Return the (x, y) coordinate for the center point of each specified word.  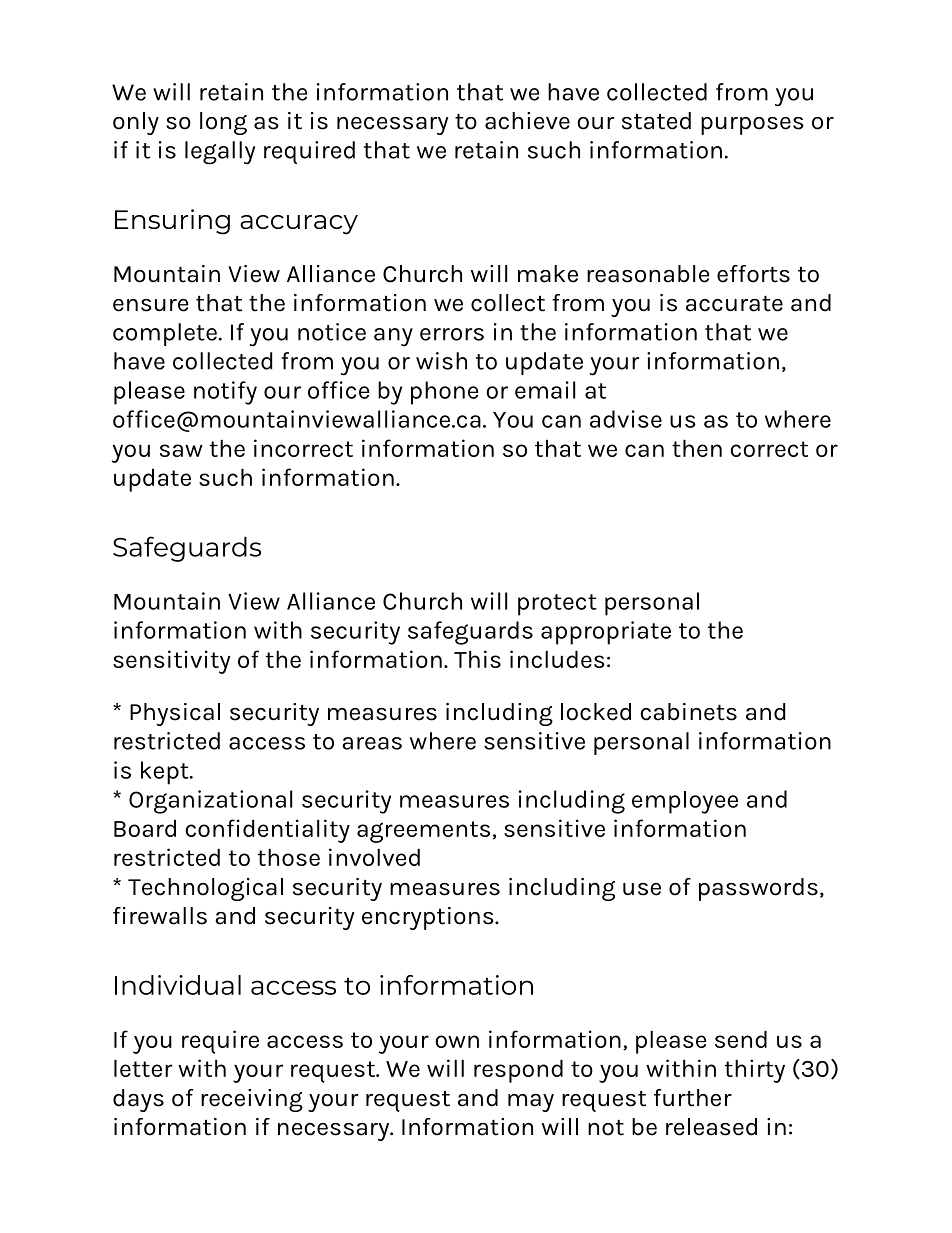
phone (444, 393)
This (477, 659)
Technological (205, 889)
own (457, 1041)
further (693, 1098)
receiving (252, 1100)
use (642, 889)
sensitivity (171, 662)
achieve (527, 121)
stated (656, 121)
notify (225, 393)
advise (626, 419)
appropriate (606, 633)
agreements (423, 832)
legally (220, 153)
